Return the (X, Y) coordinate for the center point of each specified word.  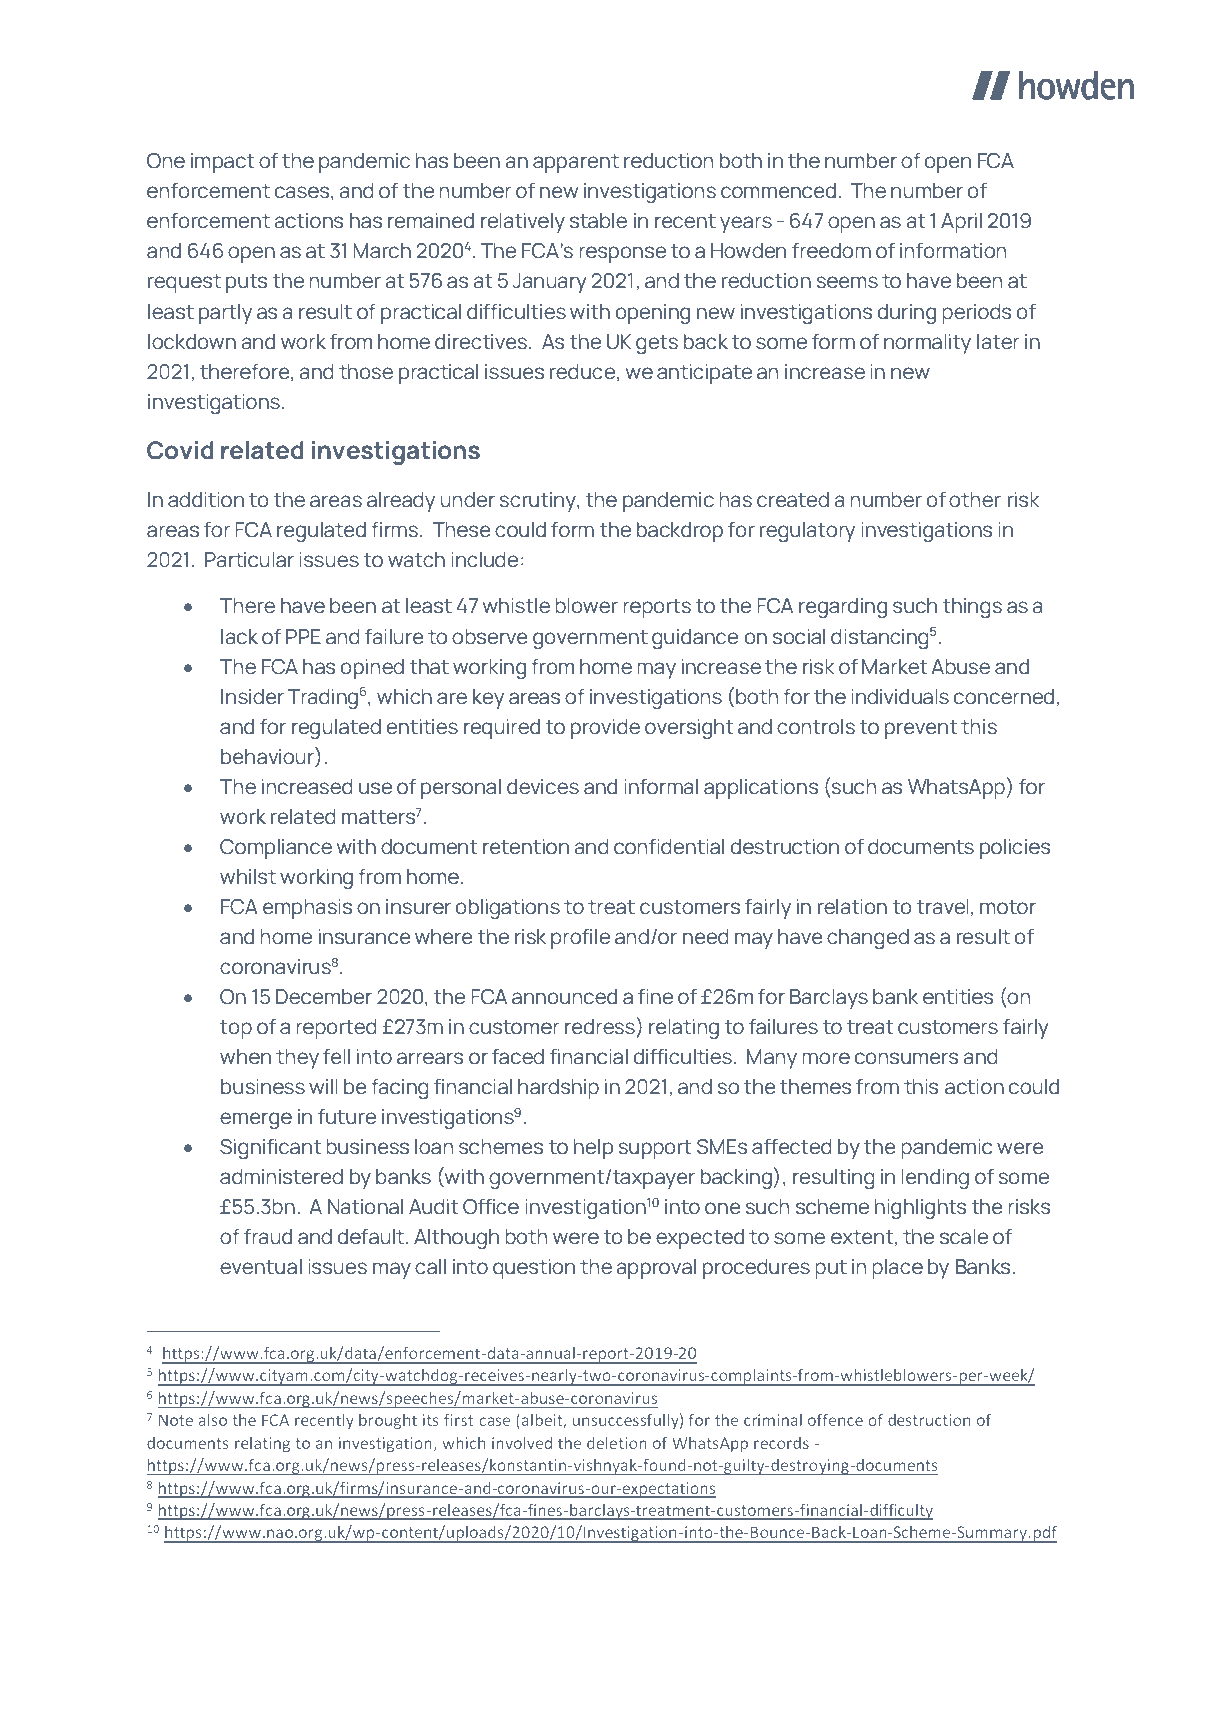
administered (281, 1177)
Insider (252, 697)
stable (598, 221)
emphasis (307, 909)
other (975, 500)
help (593, 1149)
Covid (180, 450)
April (961, 223)
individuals (900, 697)
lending (935, 1179)
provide (605, 729)
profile (580, 939)
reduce (584, 372)
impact (222, 163)
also (212, 1419)
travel (944, 907)
